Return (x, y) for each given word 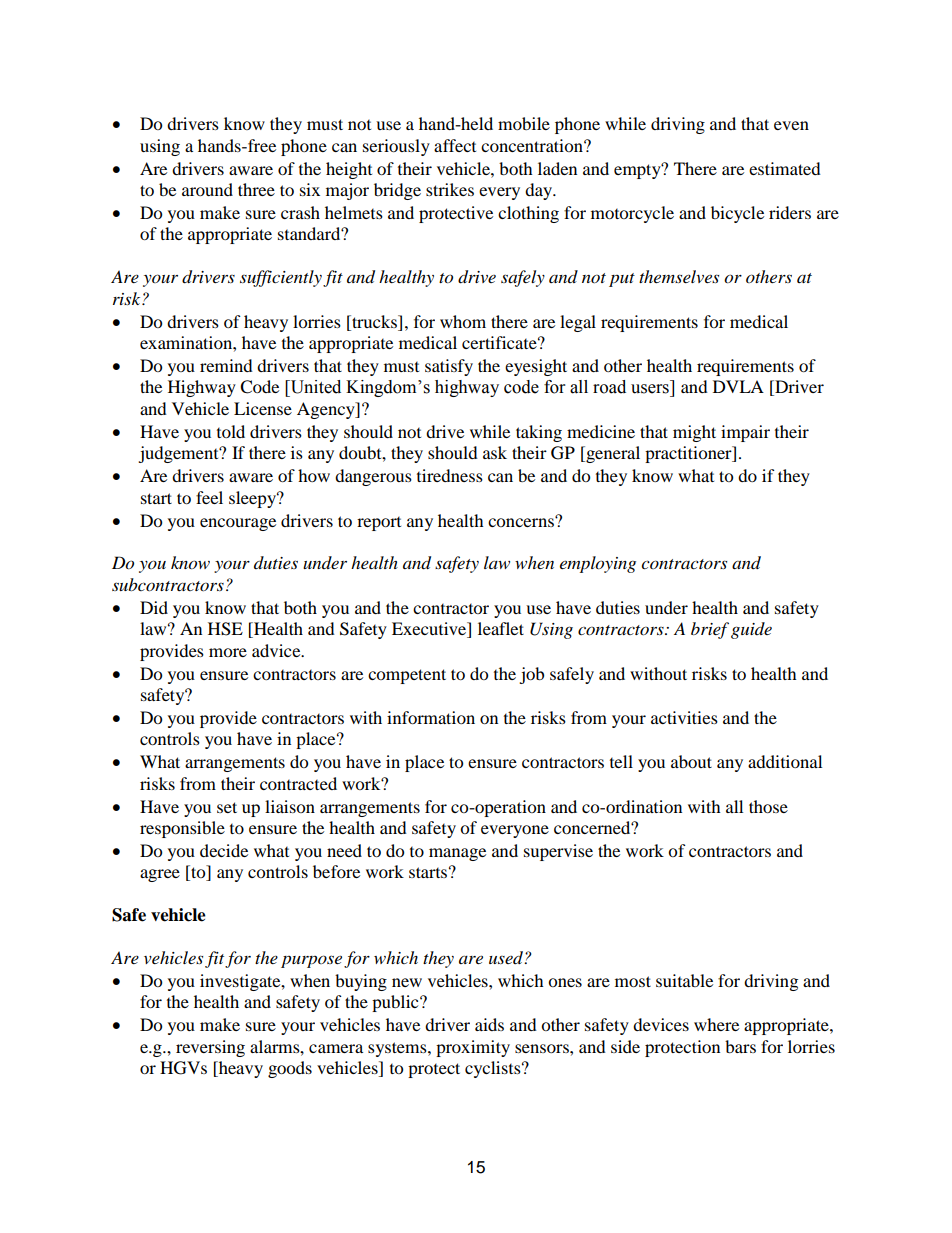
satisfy (449, 367)
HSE (225, 629)
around (207, 189)
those (768, 806)
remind (226, 365)
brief (710, 630)
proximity (473, 1048)
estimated (785, 168)
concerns (522, 521)
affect (455, 145)
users (650, 389)
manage (457, 854)
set (227, 807)
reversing (210, 1048)
